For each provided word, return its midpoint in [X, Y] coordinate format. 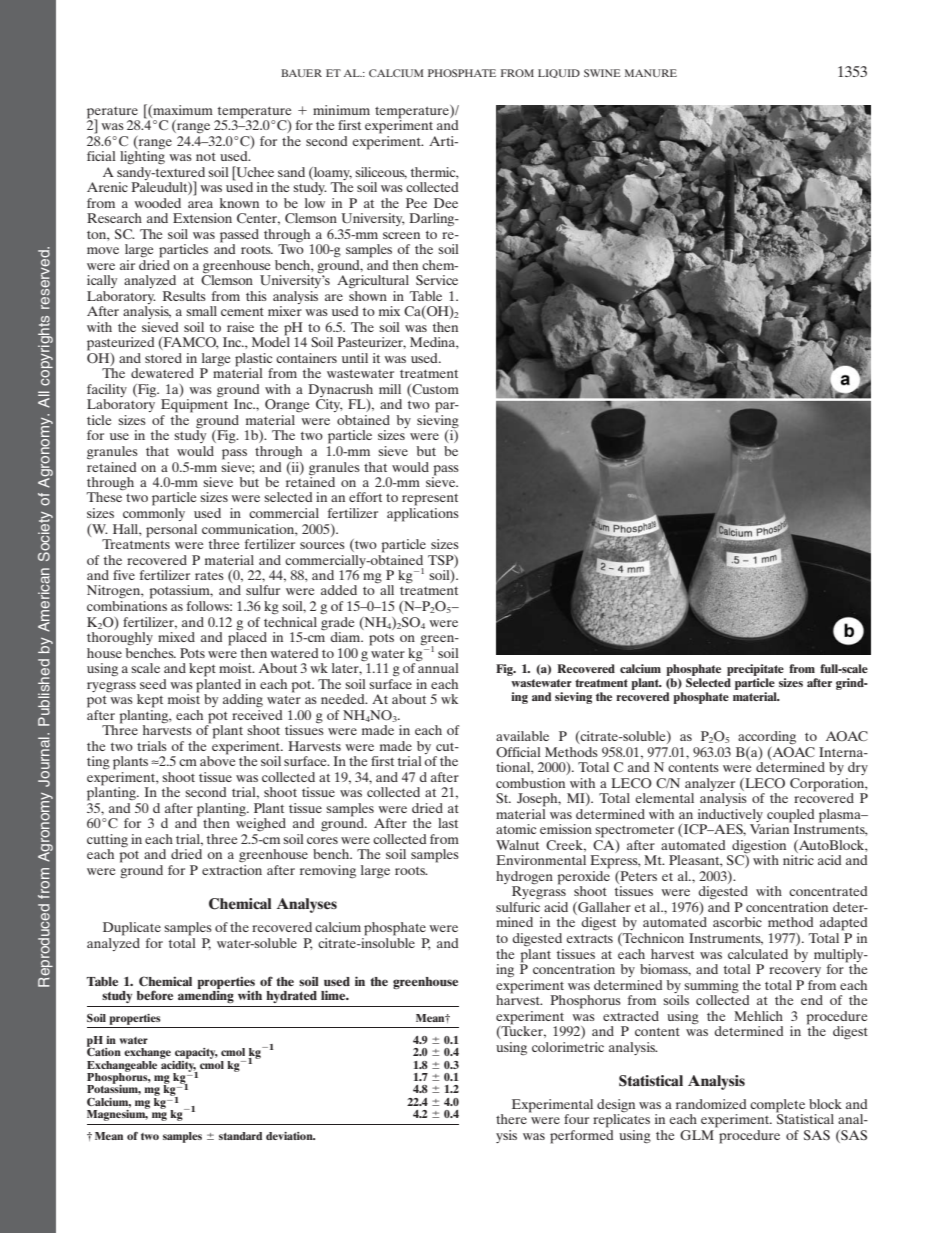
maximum [182, 111]
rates [209, 576]
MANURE [651, 73]
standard [240, 1136]
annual [438, 667]
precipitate [755, 670]
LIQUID [559, 73]
